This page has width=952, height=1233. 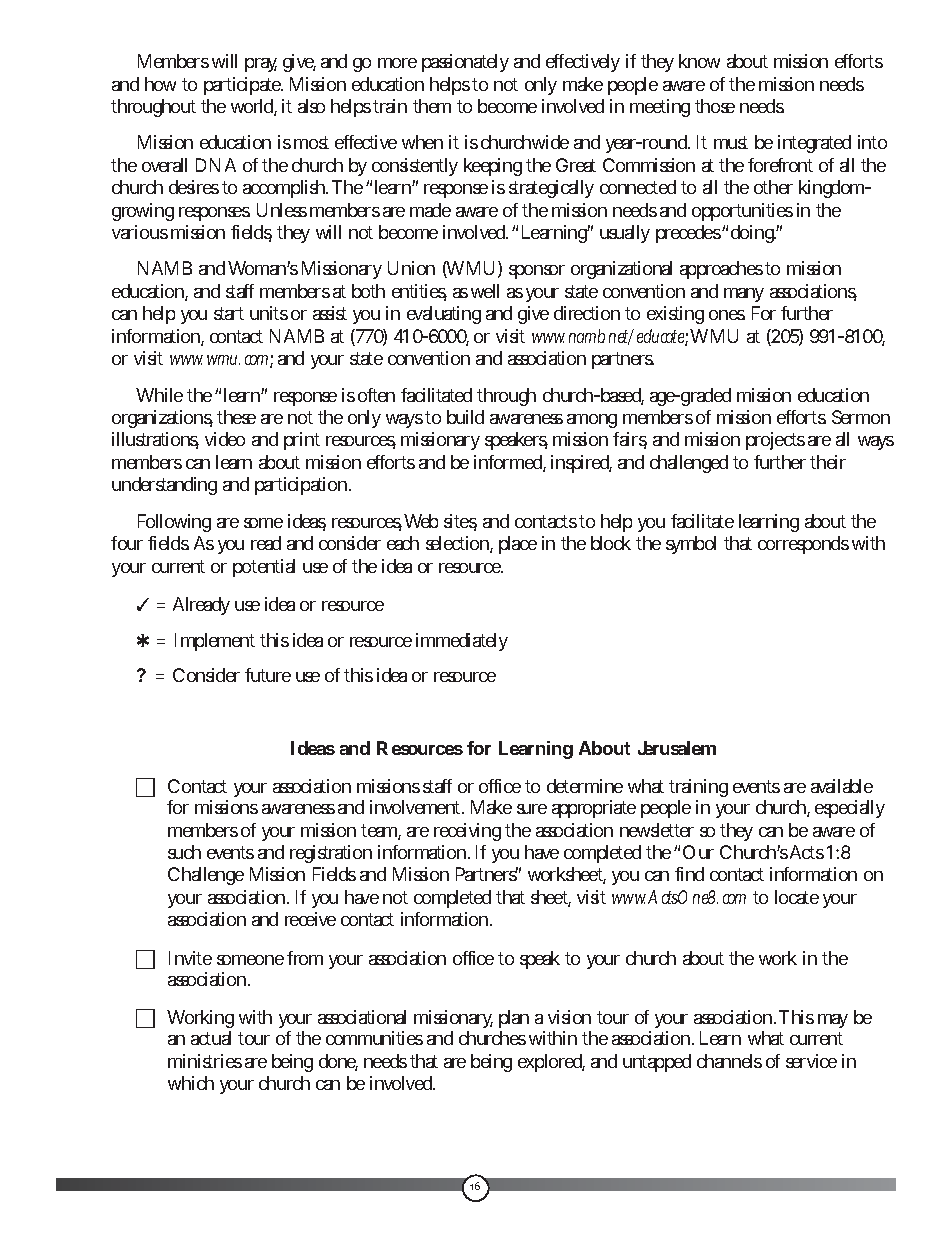 I want to click on potential, so click(x=264, y=568).
